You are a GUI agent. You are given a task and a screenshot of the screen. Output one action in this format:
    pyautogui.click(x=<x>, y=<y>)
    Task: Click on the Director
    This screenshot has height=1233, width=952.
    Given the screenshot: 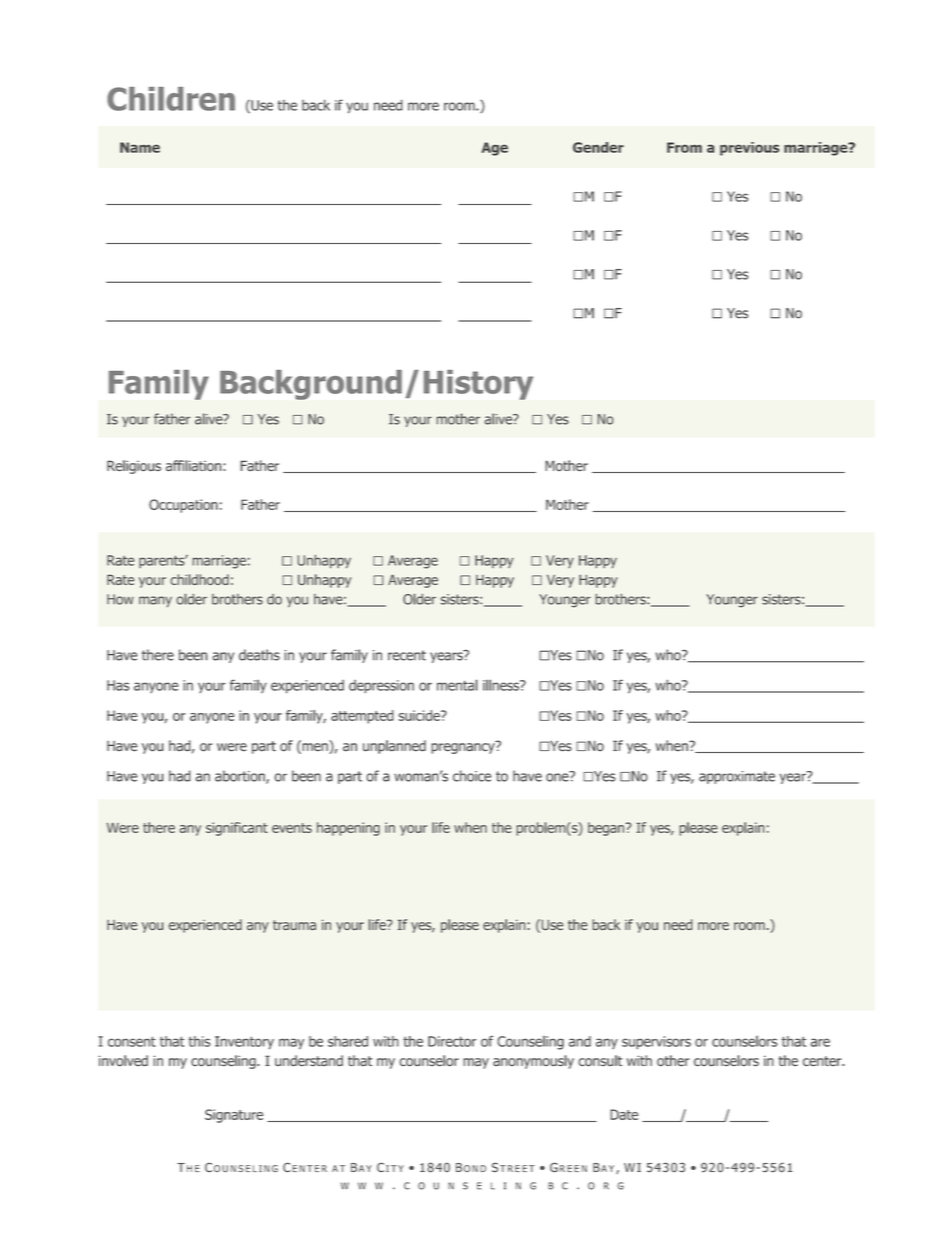 What is the action you would take?
    pyautogui.click(x=452, y=1041)
